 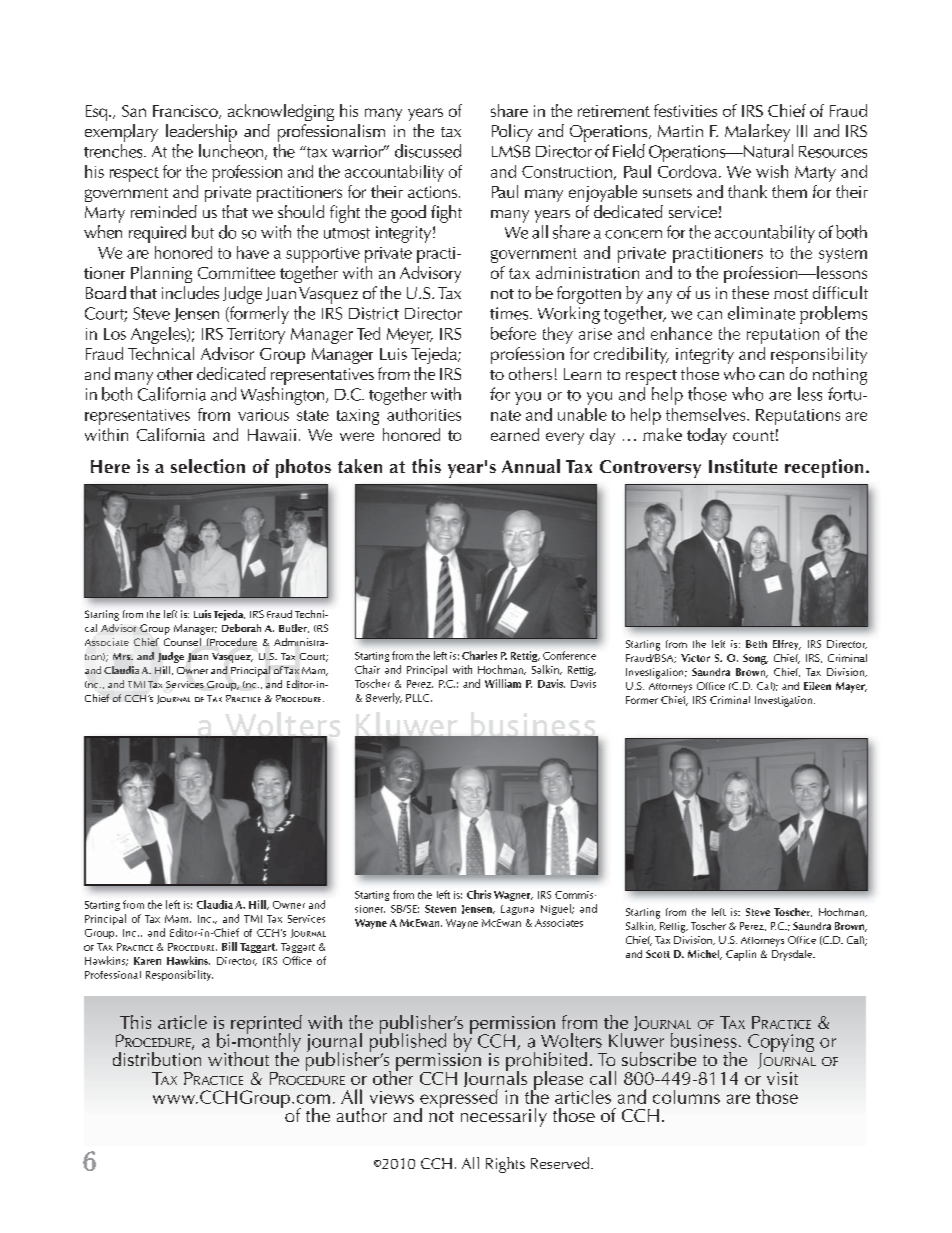 What do you see at coordinates (201, 133) in the screenshot?
I see `leadership` at bounding box center [201, 133].
